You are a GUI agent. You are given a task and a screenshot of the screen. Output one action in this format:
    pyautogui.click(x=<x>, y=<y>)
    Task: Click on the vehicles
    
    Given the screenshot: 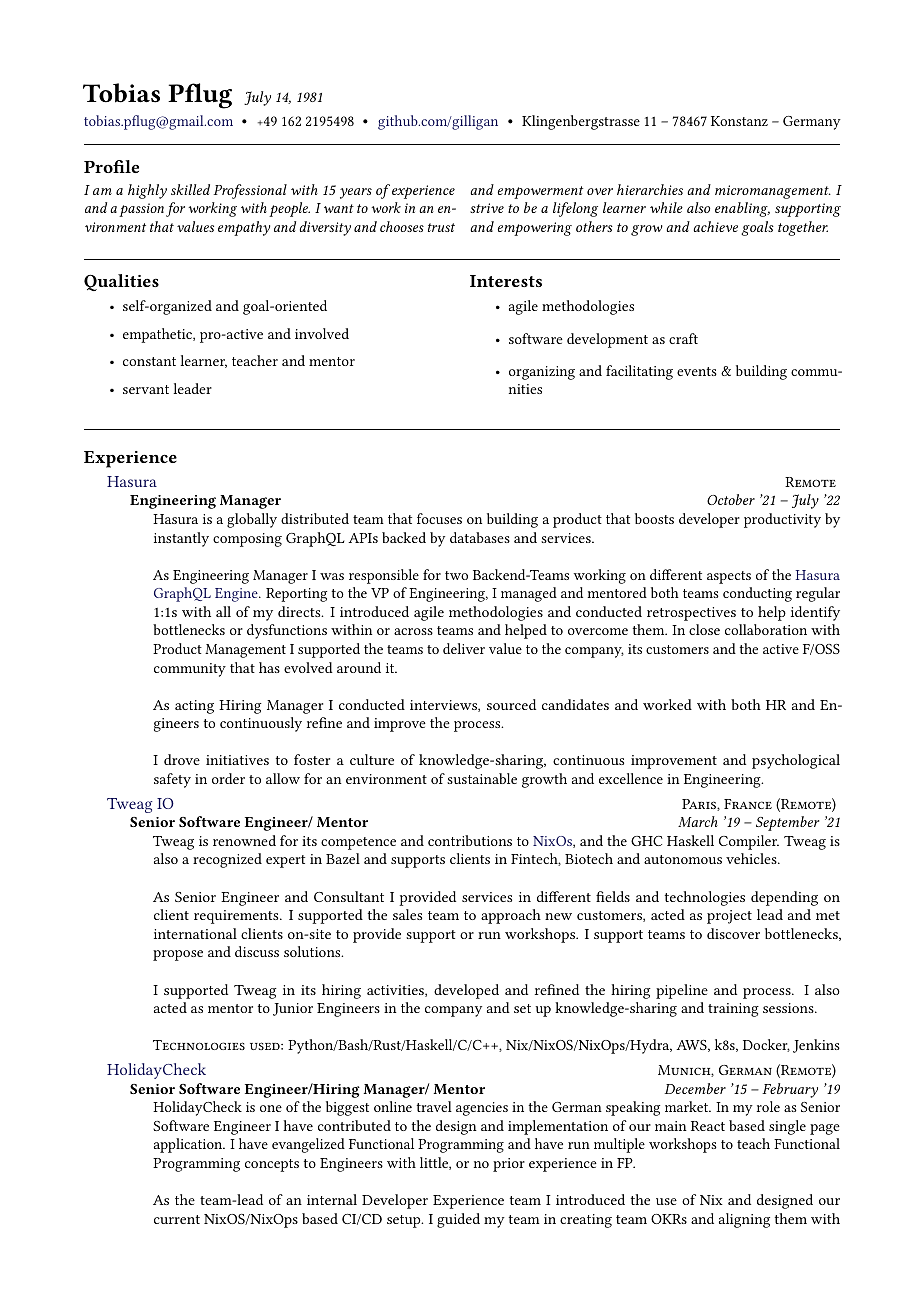 What is the action you would take?
    pyautogui.click(x=752, y=858)
